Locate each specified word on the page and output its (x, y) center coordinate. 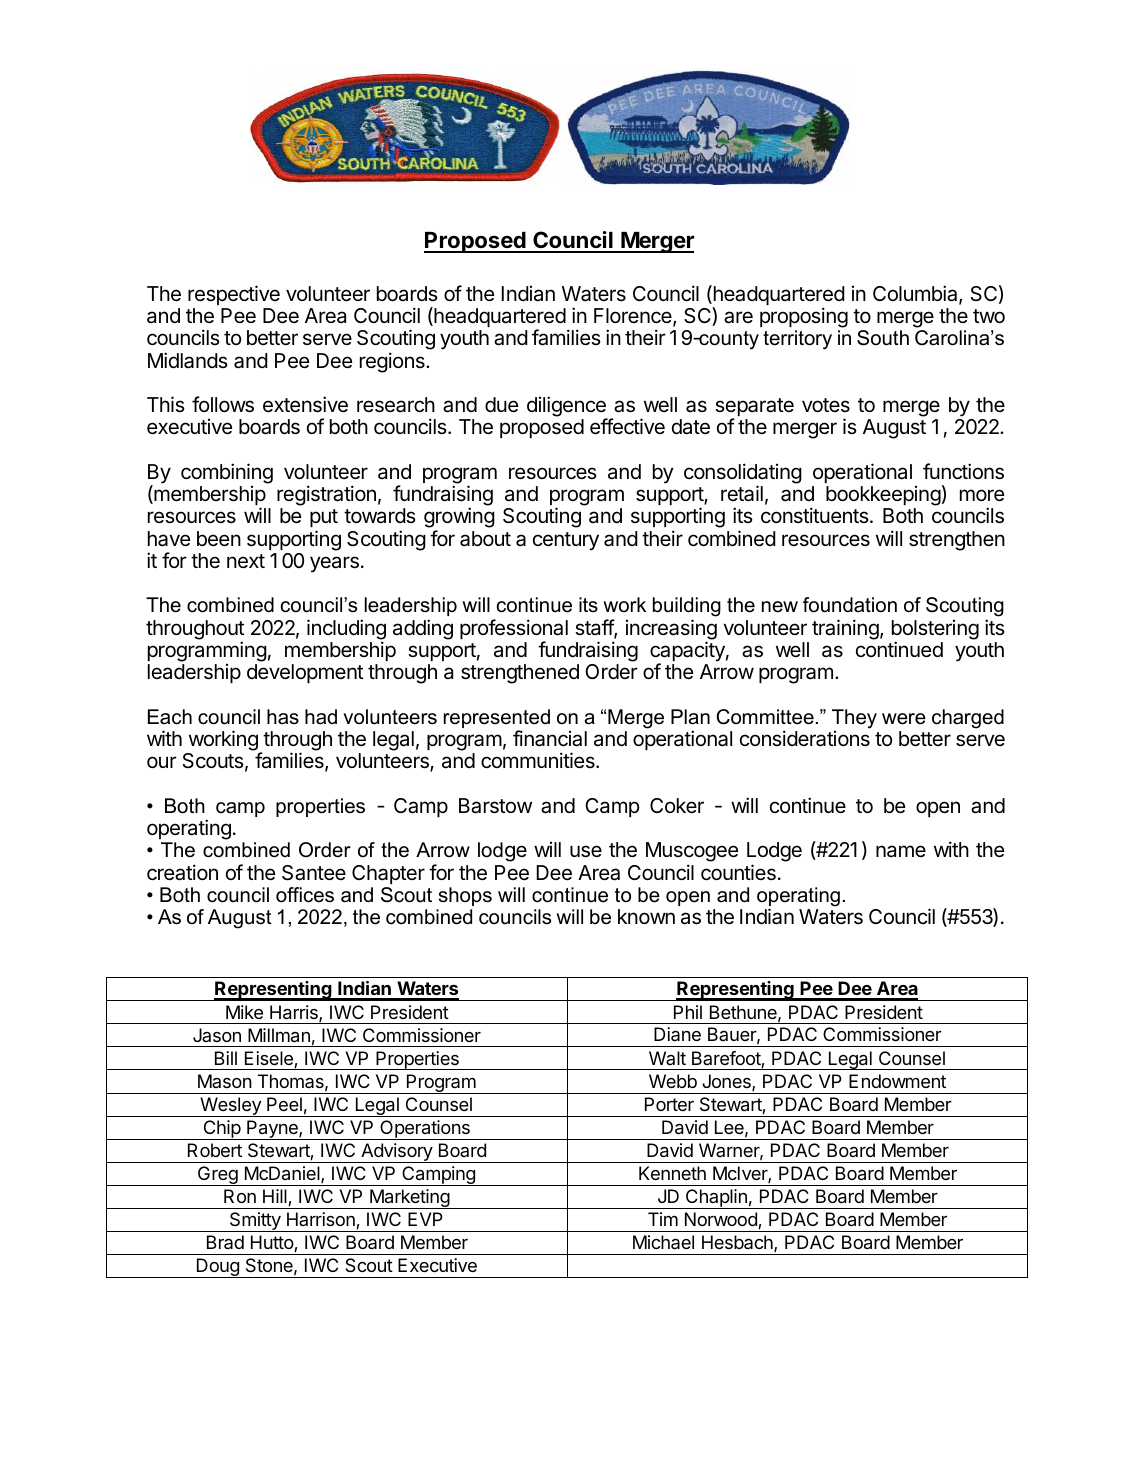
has (283, 717)
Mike (244, 1012)
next (246, 561)
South (883, 338)
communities (539, 760)
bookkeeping (883, 497)
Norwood (722, 1220)
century (566, 541)
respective (234, 295)
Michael (663, 1242)
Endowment (897, 1081)
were (904, 719)
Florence (634, 317)
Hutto (273, 1243)
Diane (677, 1034)
